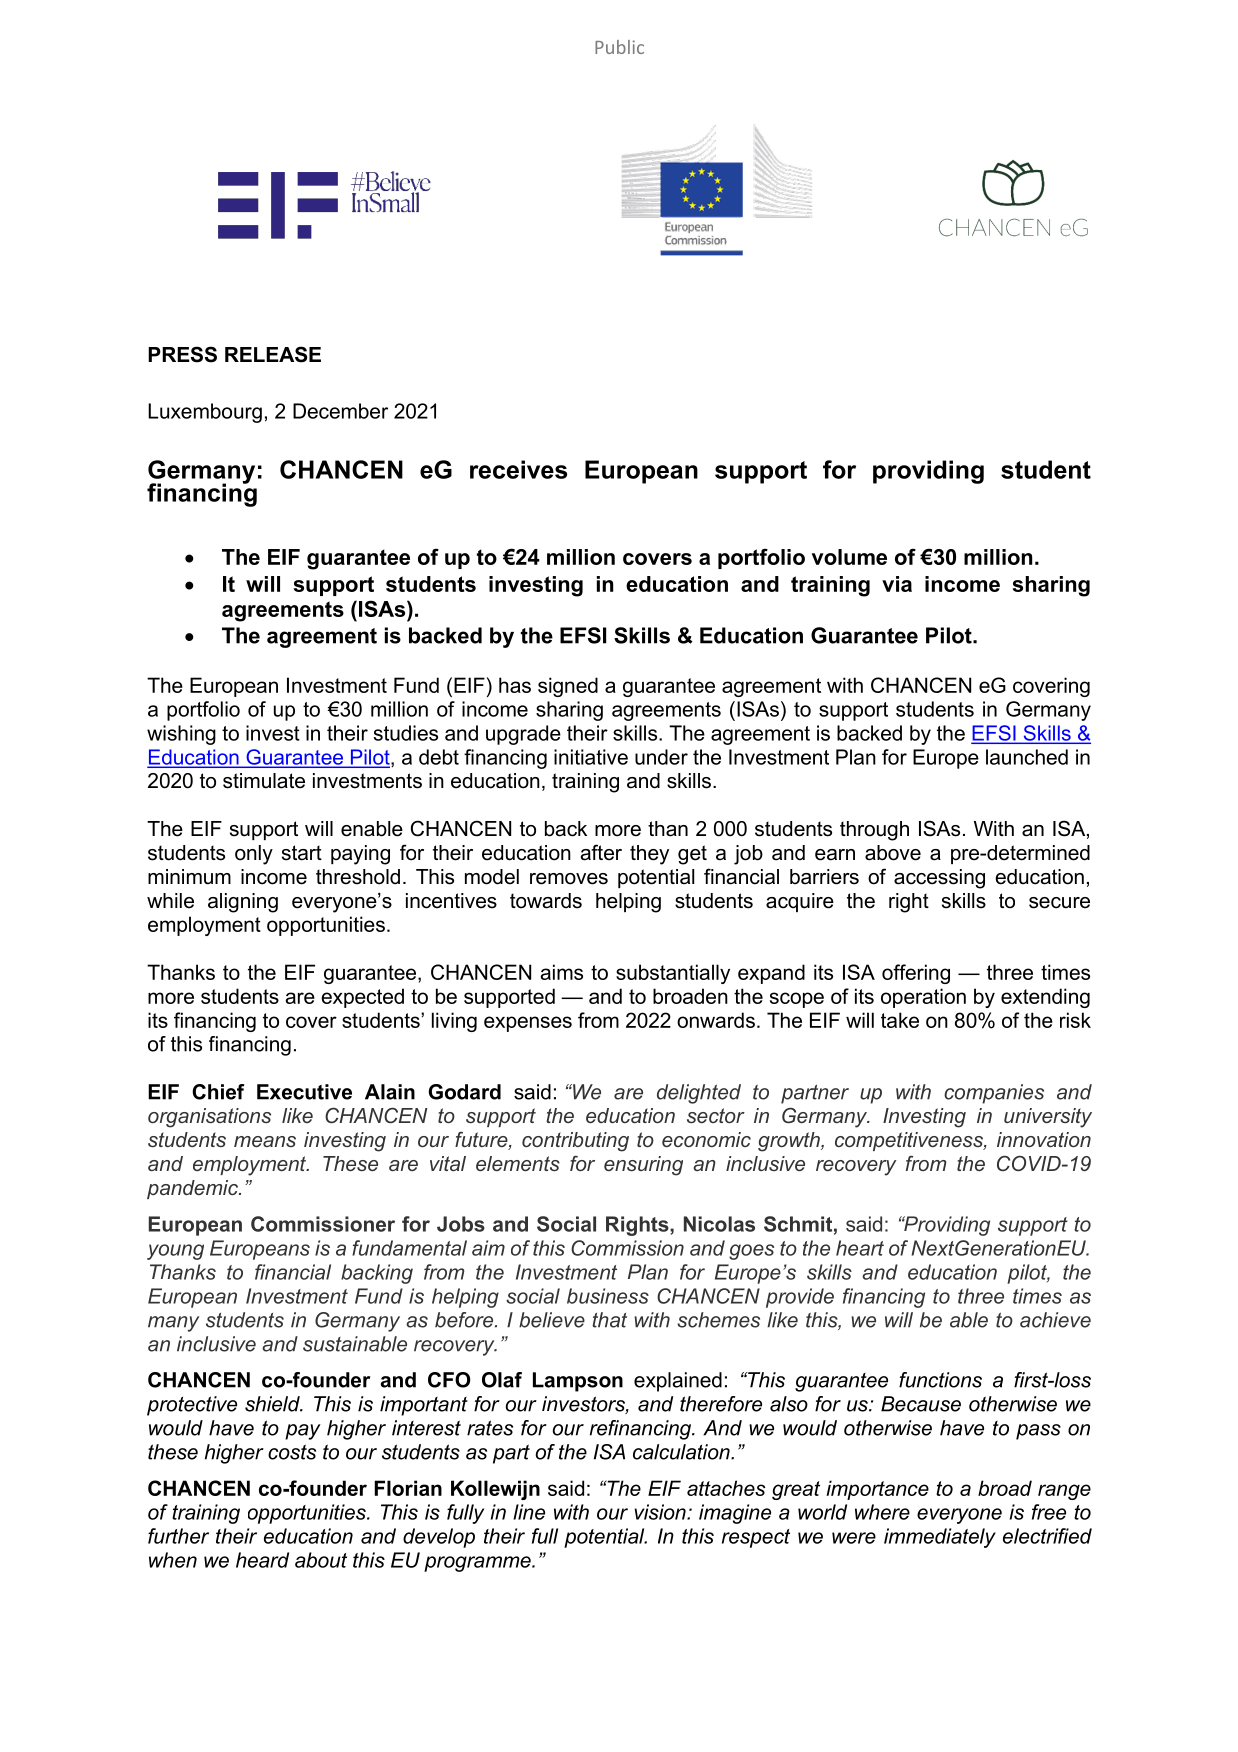 The width and height of the screenshot is (1238, 1752). What do you see at coordinates (262, 1560) in the screenshot?
I see `heard` at bounding box center [262, 1560].
